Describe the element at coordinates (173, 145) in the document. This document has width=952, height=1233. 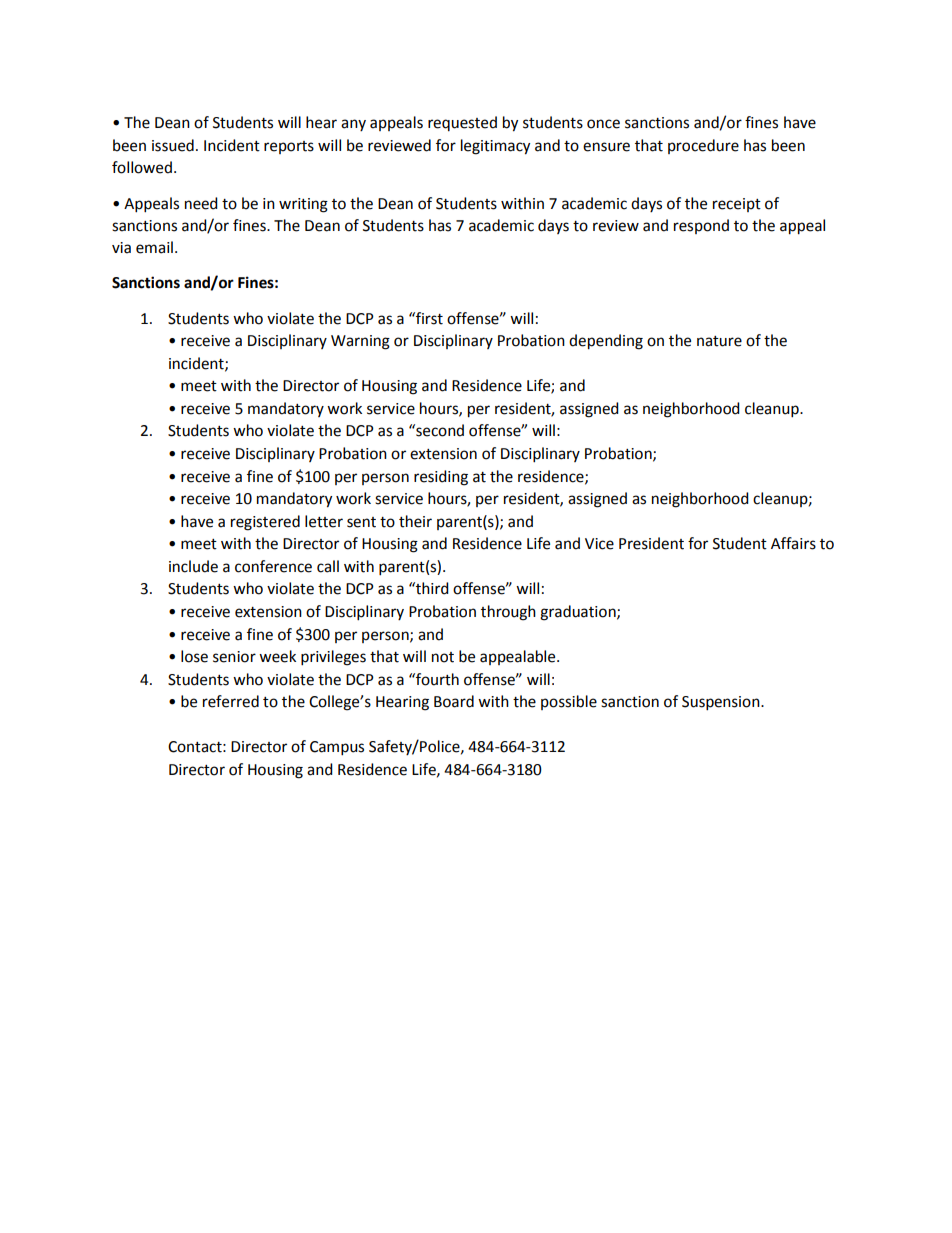
I see `issued` at that location.
